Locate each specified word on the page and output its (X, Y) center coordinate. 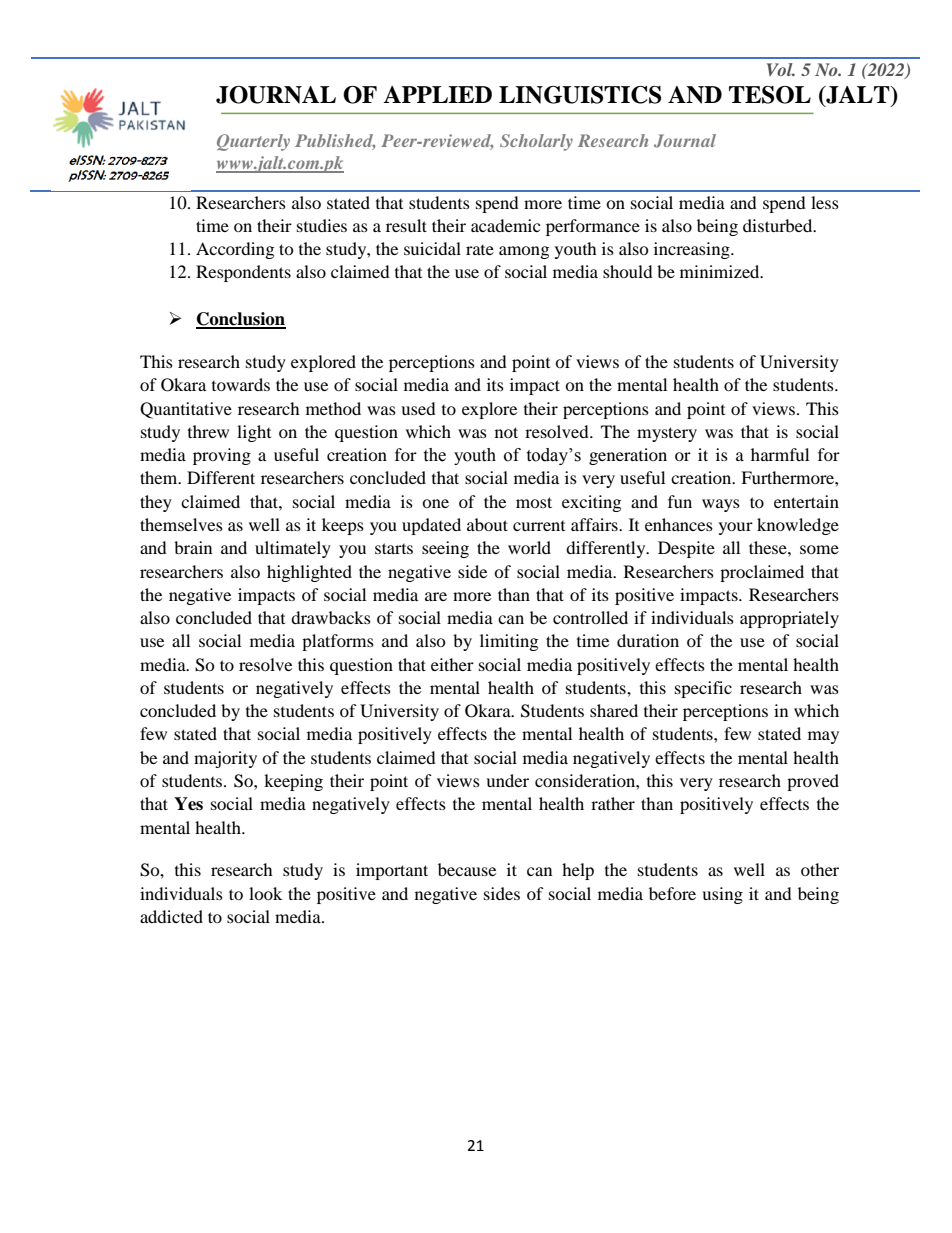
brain (193, 547)
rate (480, 250)
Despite (686, 549)
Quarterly (253, 142)
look (265, 893)
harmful (780, 454)
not (506, 432)
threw (208, 431)
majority (225, 759)
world (529, 547)
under (507, 780)
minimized (721, 271)
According (235, 250)
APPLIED (437, 94)
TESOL (770, 95)
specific (703, 689)
